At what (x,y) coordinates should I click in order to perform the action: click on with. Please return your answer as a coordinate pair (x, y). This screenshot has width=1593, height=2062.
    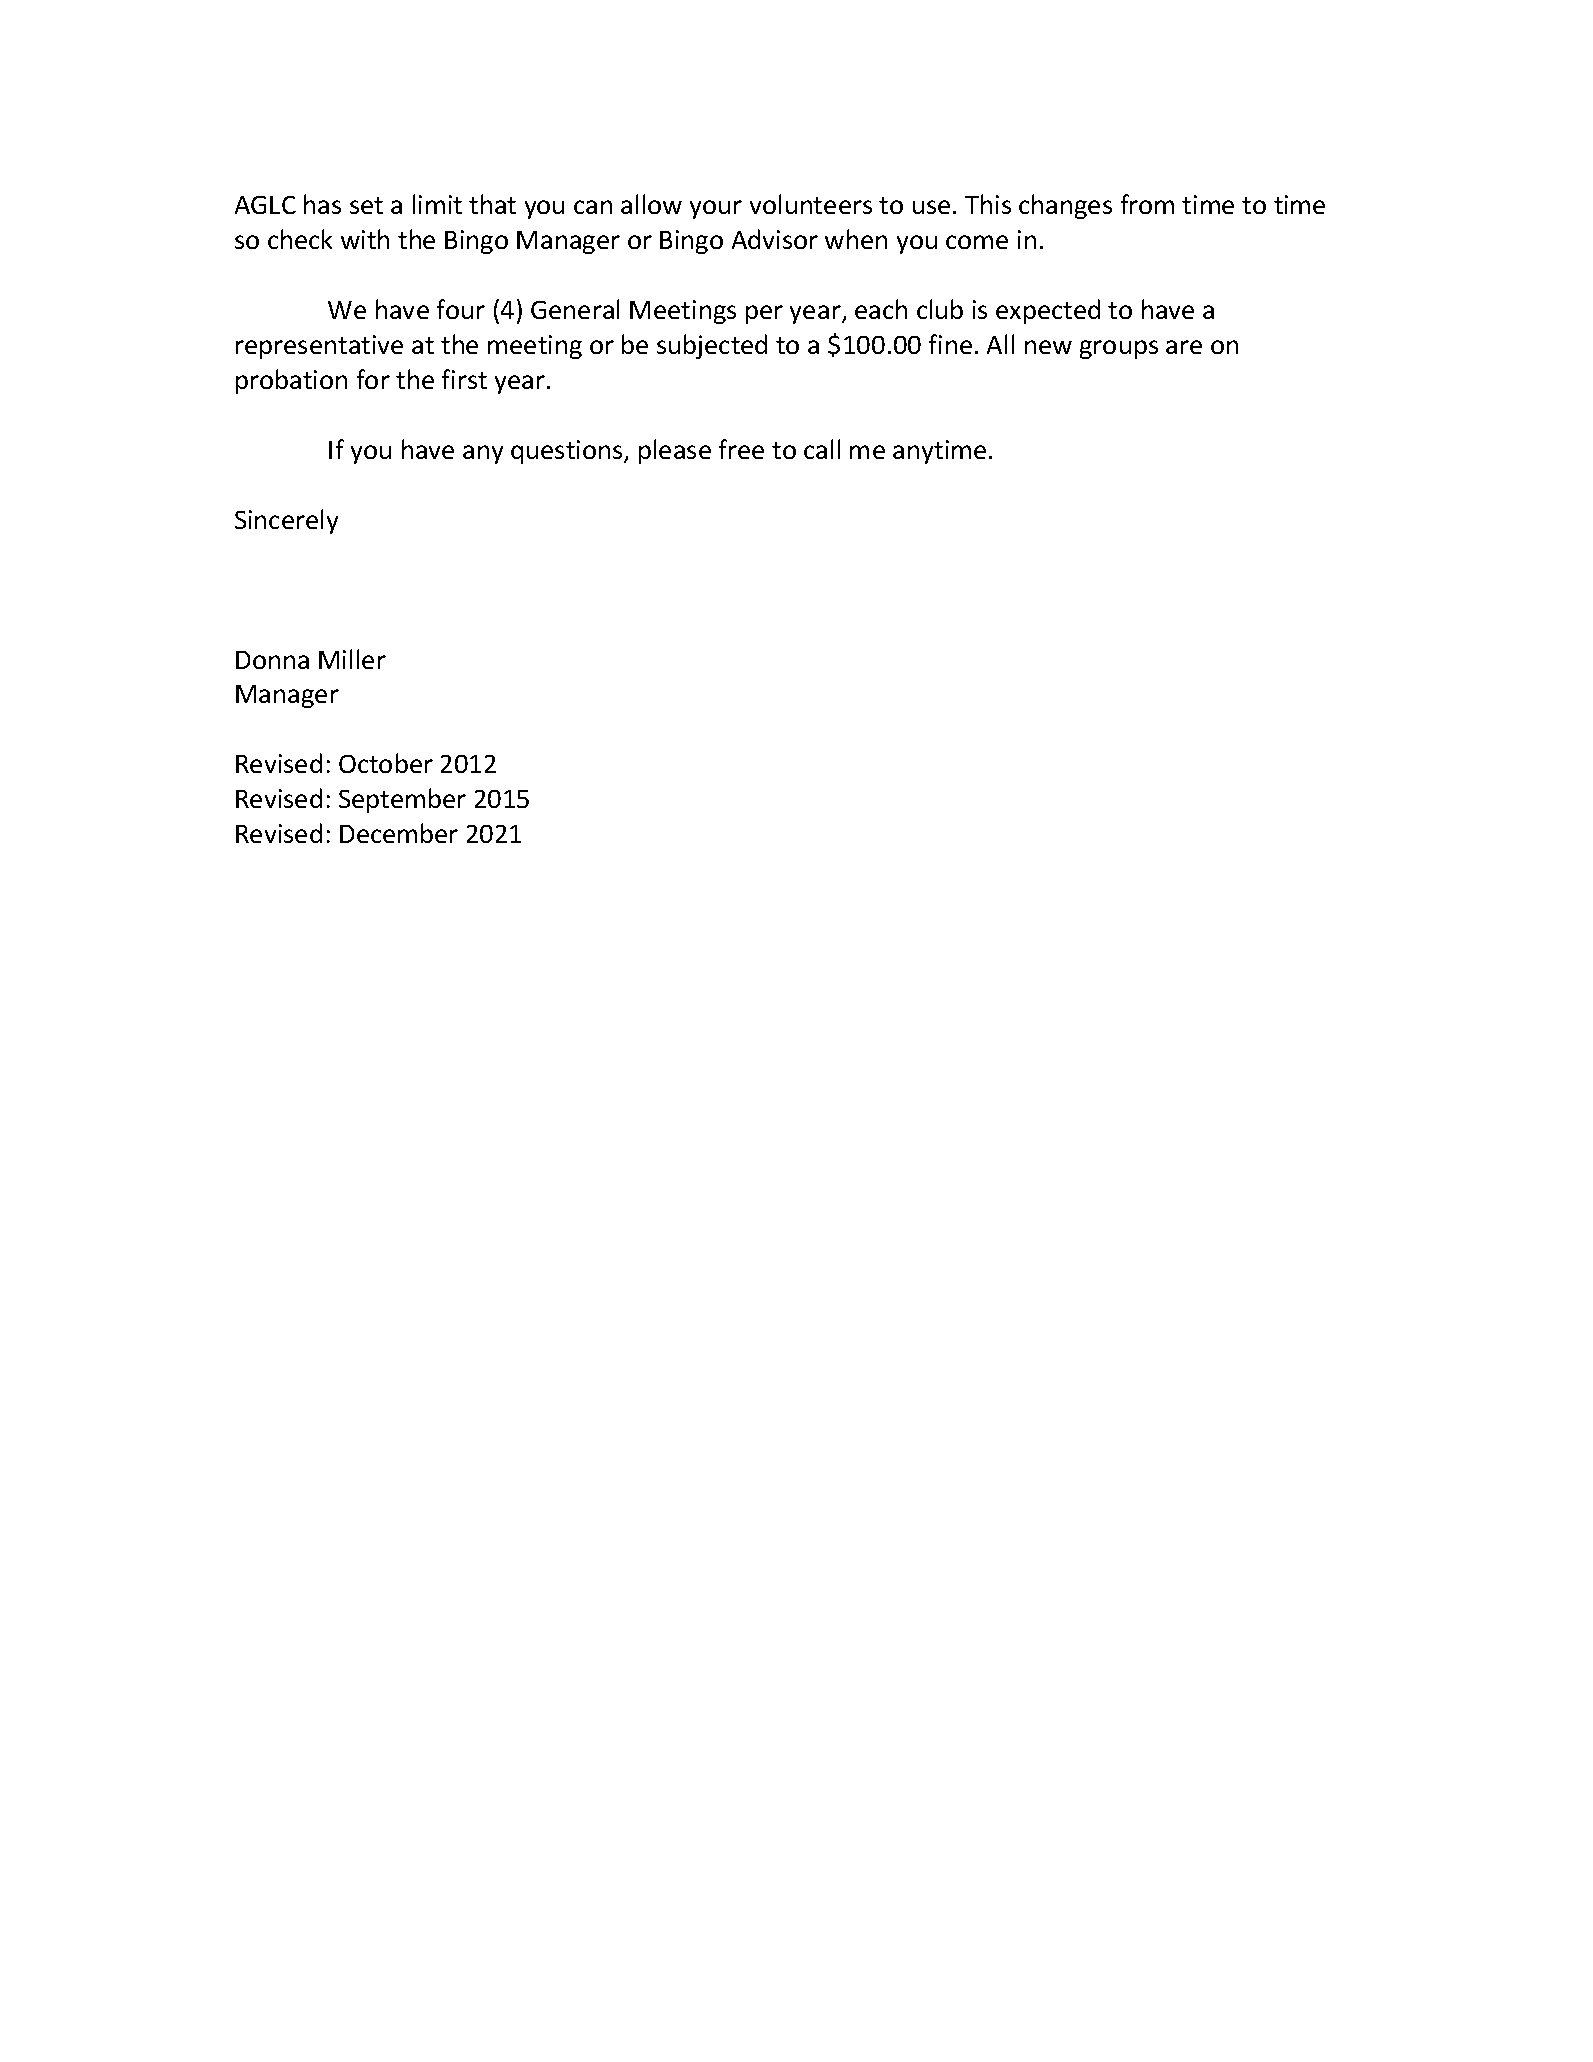
    Looking at the image, I should click on (365, 239).
